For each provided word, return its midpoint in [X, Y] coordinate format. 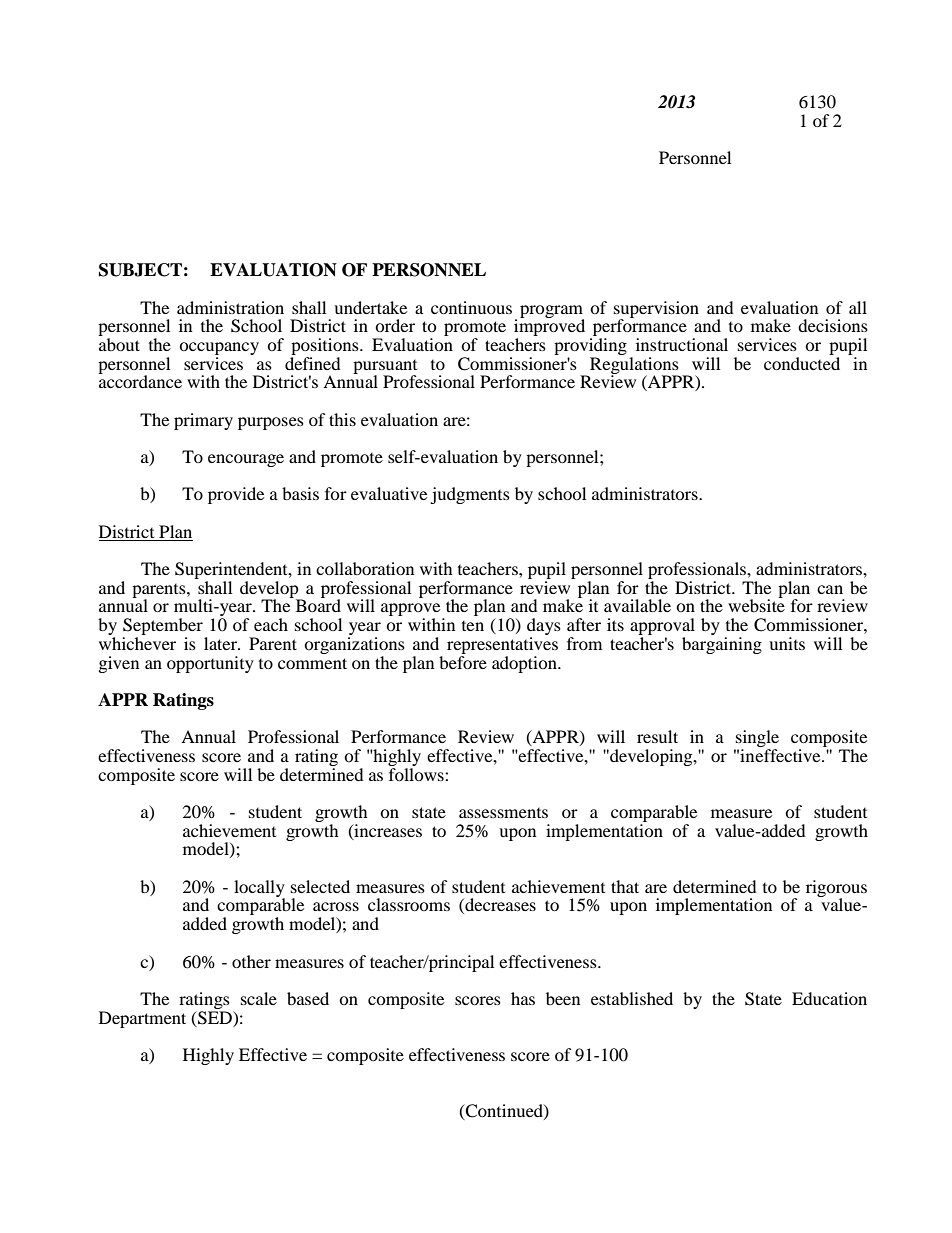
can [830, 589]
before [463, 661]
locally [259, 889]
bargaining [722, 645]
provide [236, 495]
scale [259, 998]
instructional [682, 344]
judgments [470, 495]
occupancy [219, 348]
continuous [471, 307]
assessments [503, 813]
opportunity [210, 664]
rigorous [836, 889]
